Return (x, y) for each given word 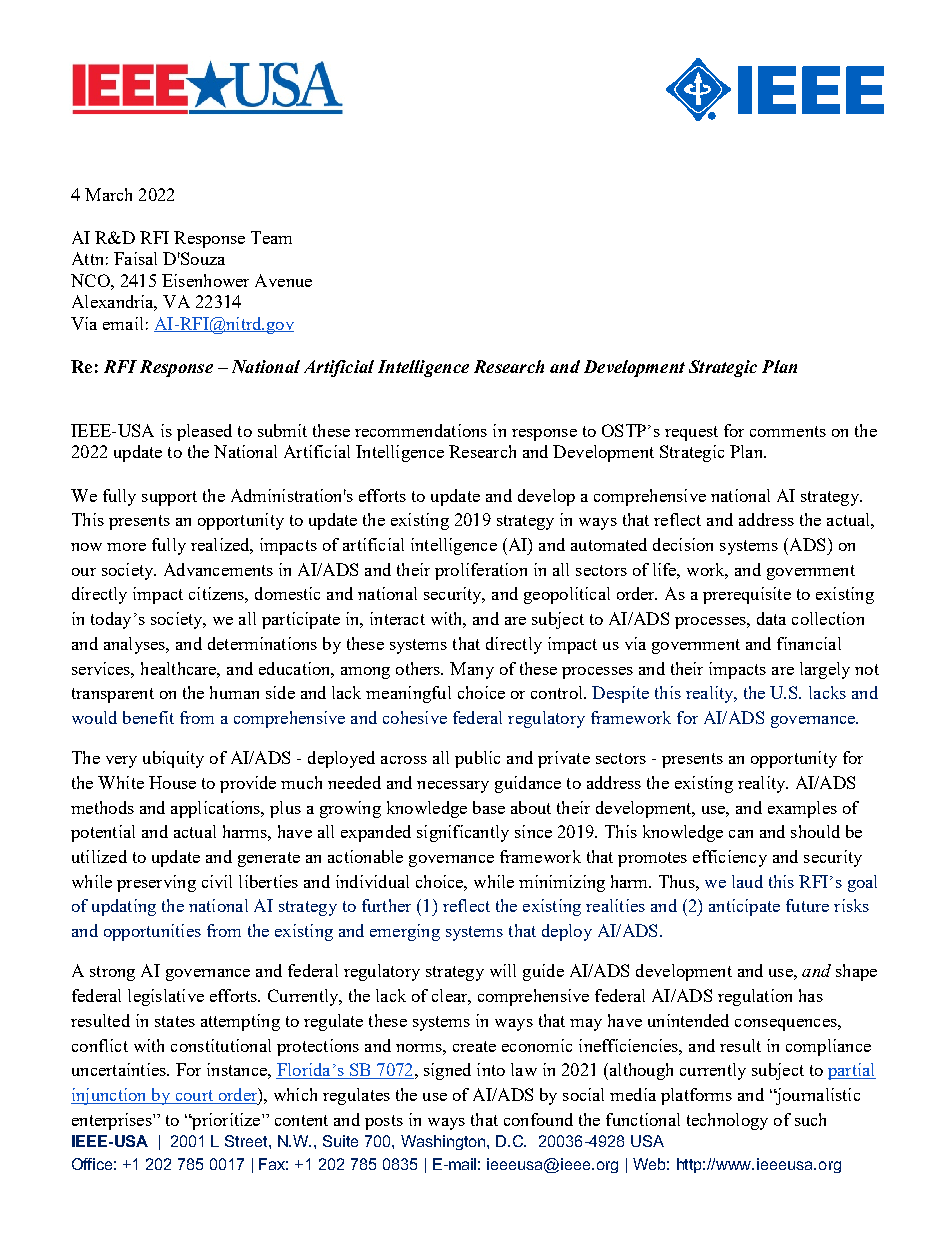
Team (271, 237)
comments (788, 431)
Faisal (135, 258)
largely (825, 670)
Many (472, 670)
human (234, 692)
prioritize (226, 1121)
